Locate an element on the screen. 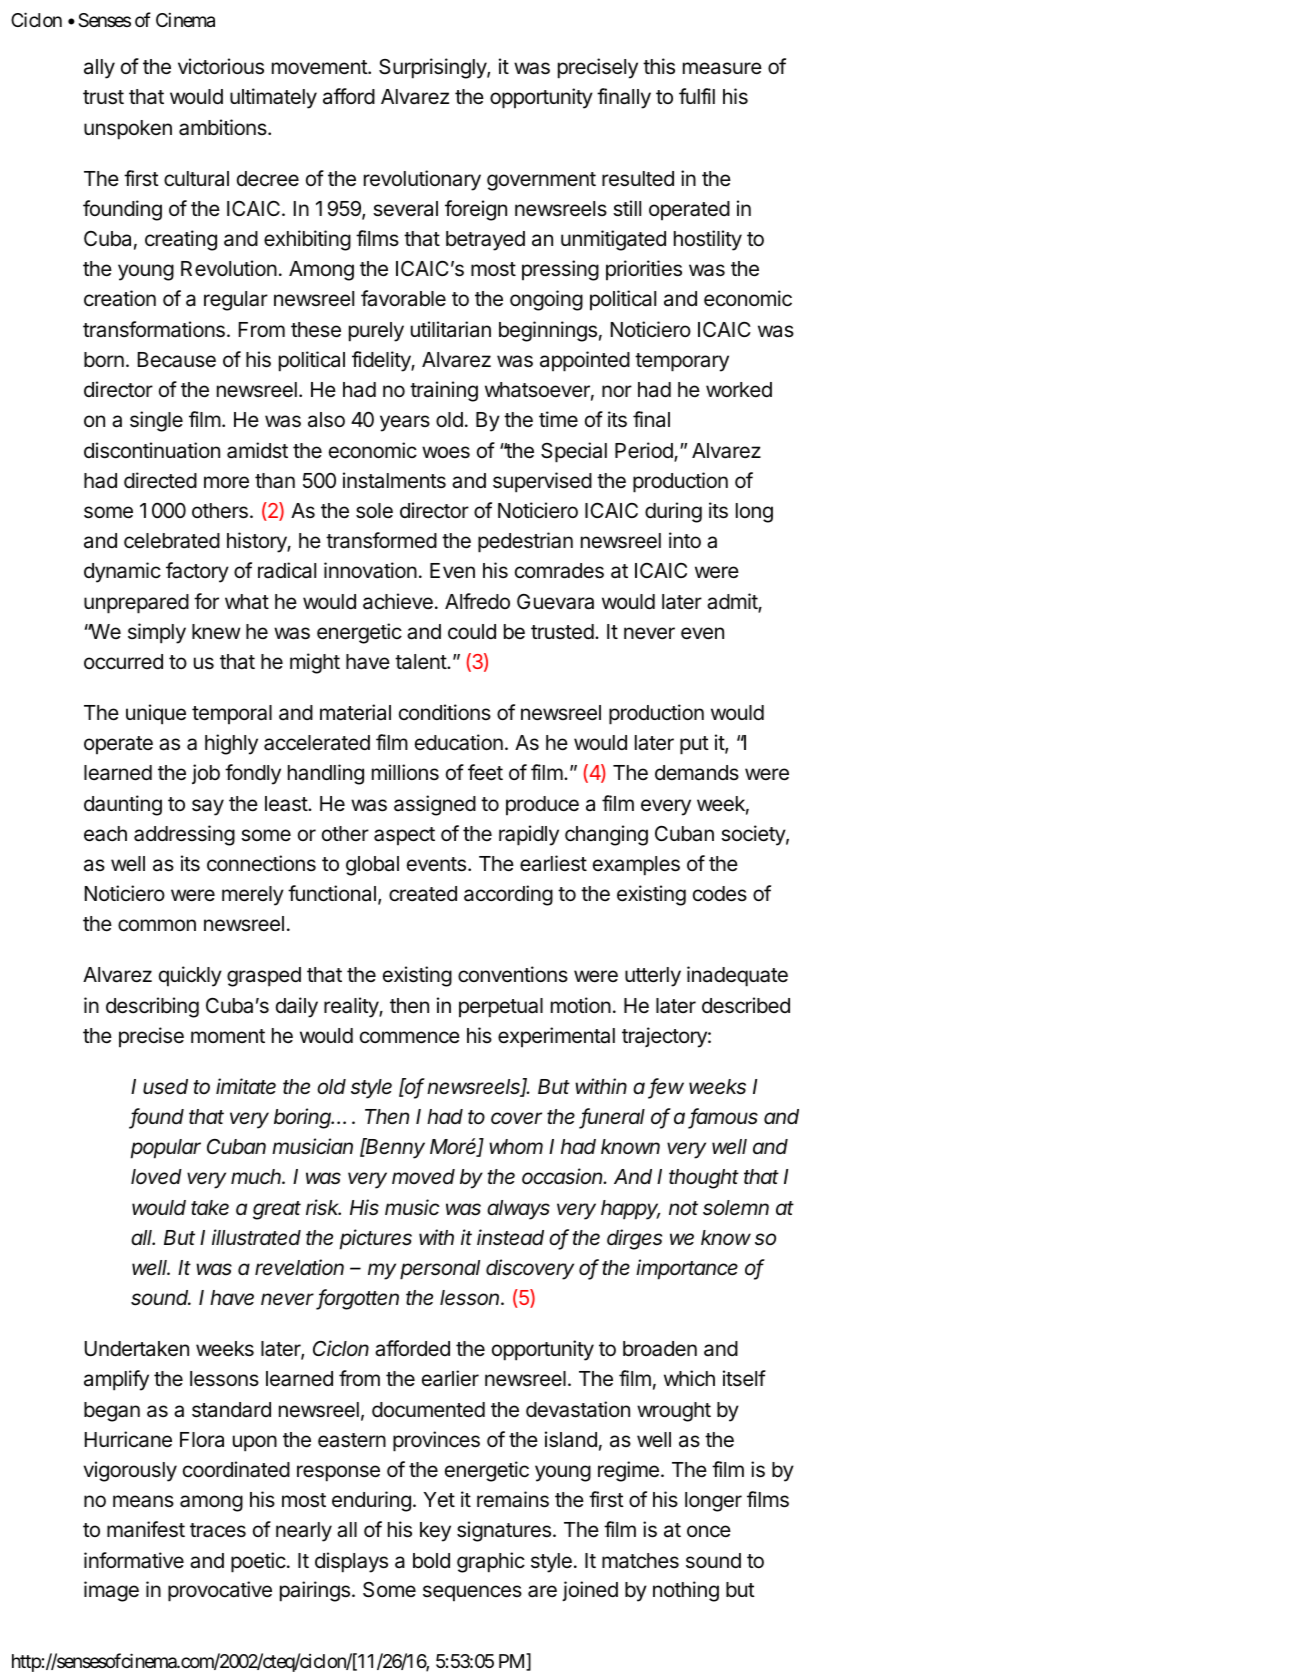 This screenshot has width=1297, height=1679. ambitions is located at coordinates (224, 127).
